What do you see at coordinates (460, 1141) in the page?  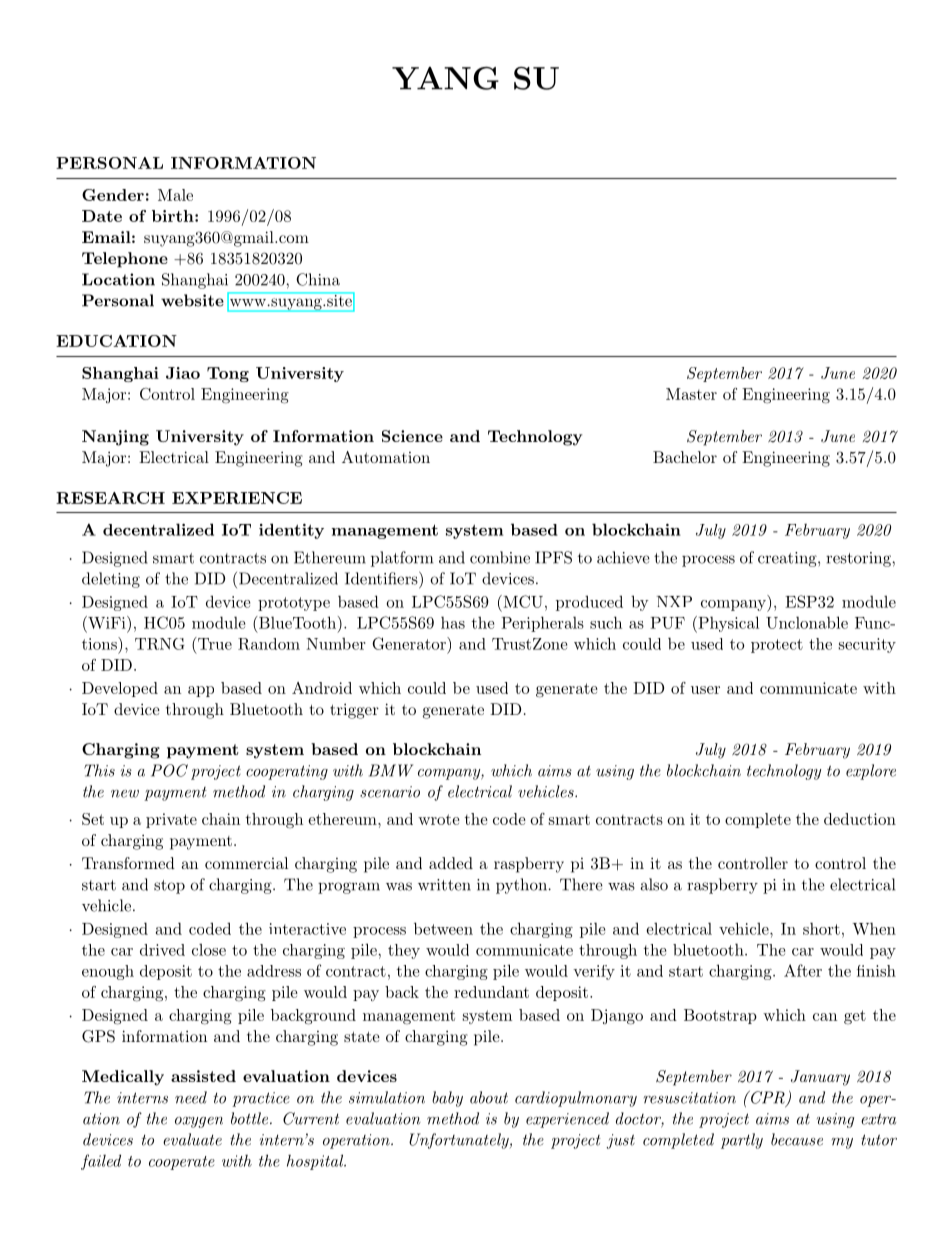 I see `Unfortunately` at bounding box center [460, 1141].
